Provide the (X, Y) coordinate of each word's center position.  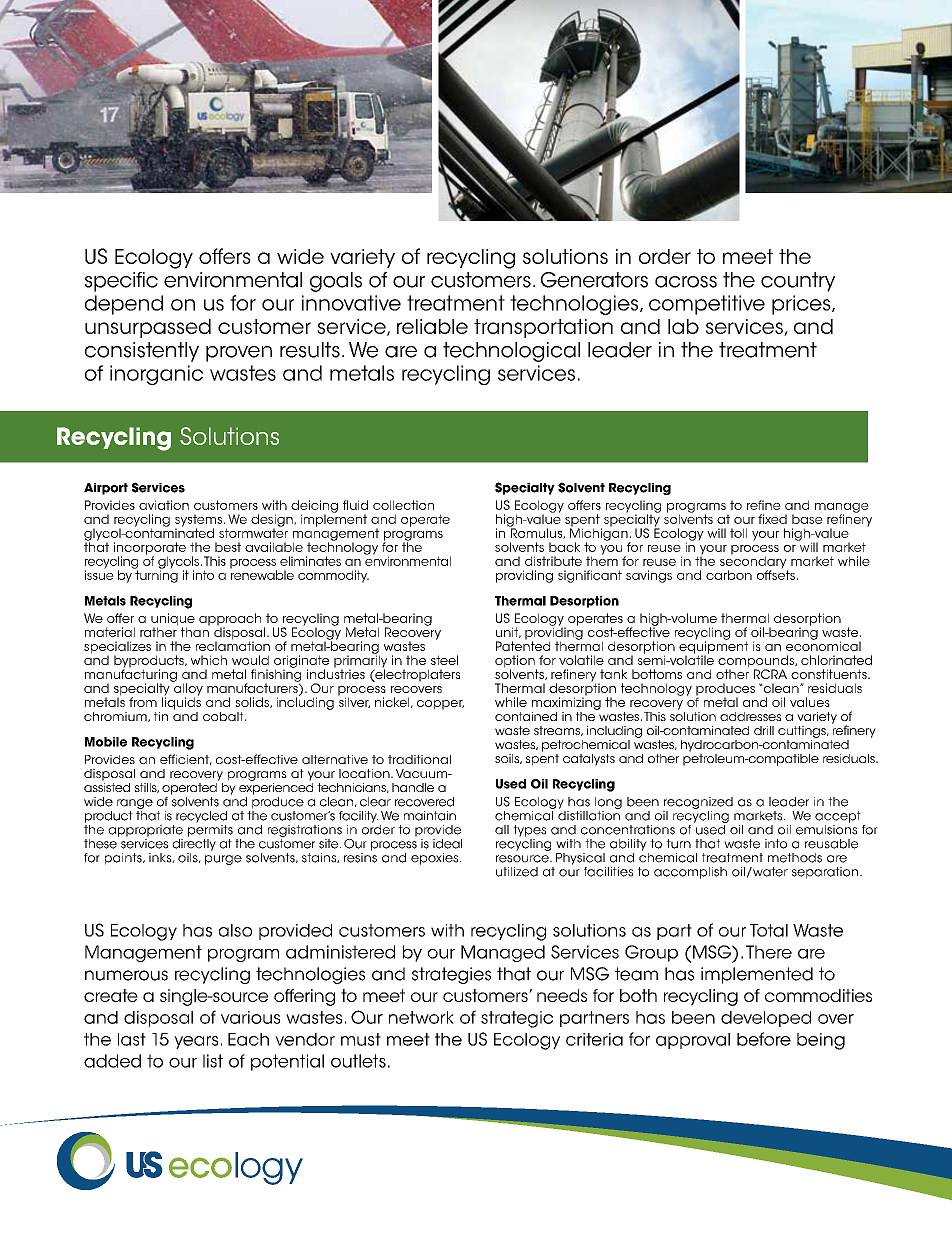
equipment (713, 647)
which (209, 660)
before (764, 1039)
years (196, 1042)
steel (444, 660)
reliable (432, 326)
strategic (517, 1019)
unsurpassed (148, 328)
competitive (707, 305)
